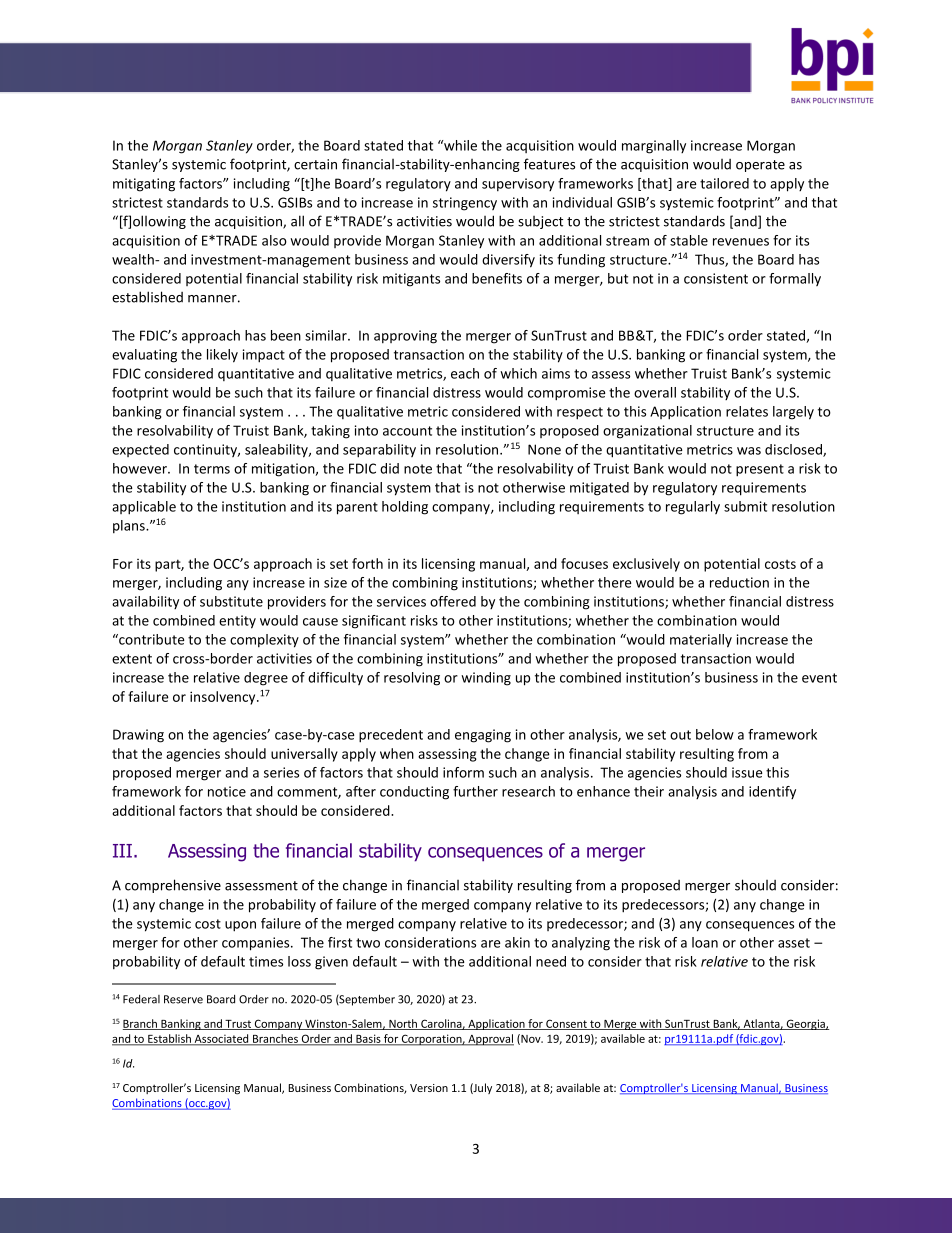  What do you see at coordinates (144, 185) in the document?
I see `mitigating` at bounding box center [144, 185].
